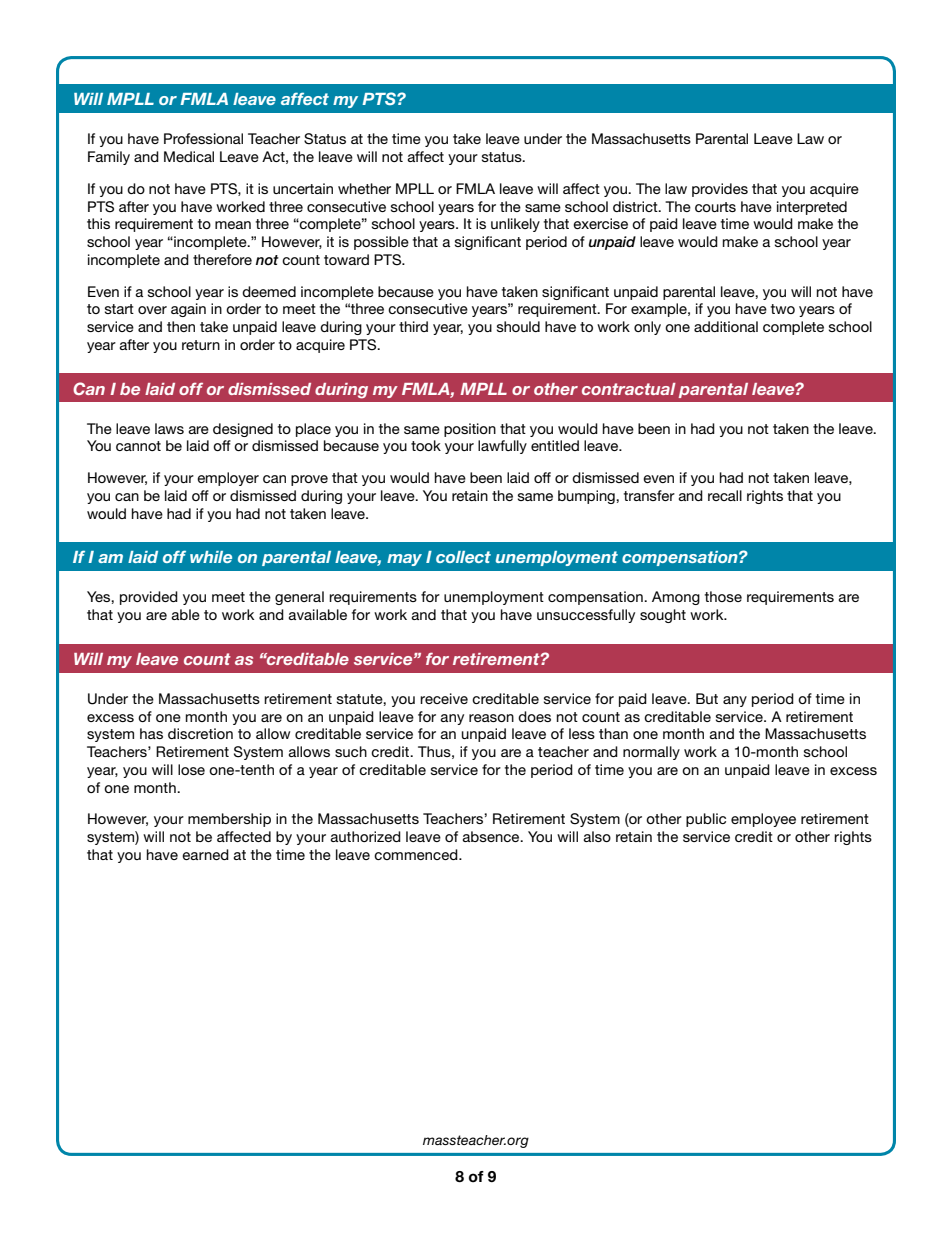  What do you see at coordinates (181, 326) in the screenshot?
I see `then` at bounding box center [181, 326].
